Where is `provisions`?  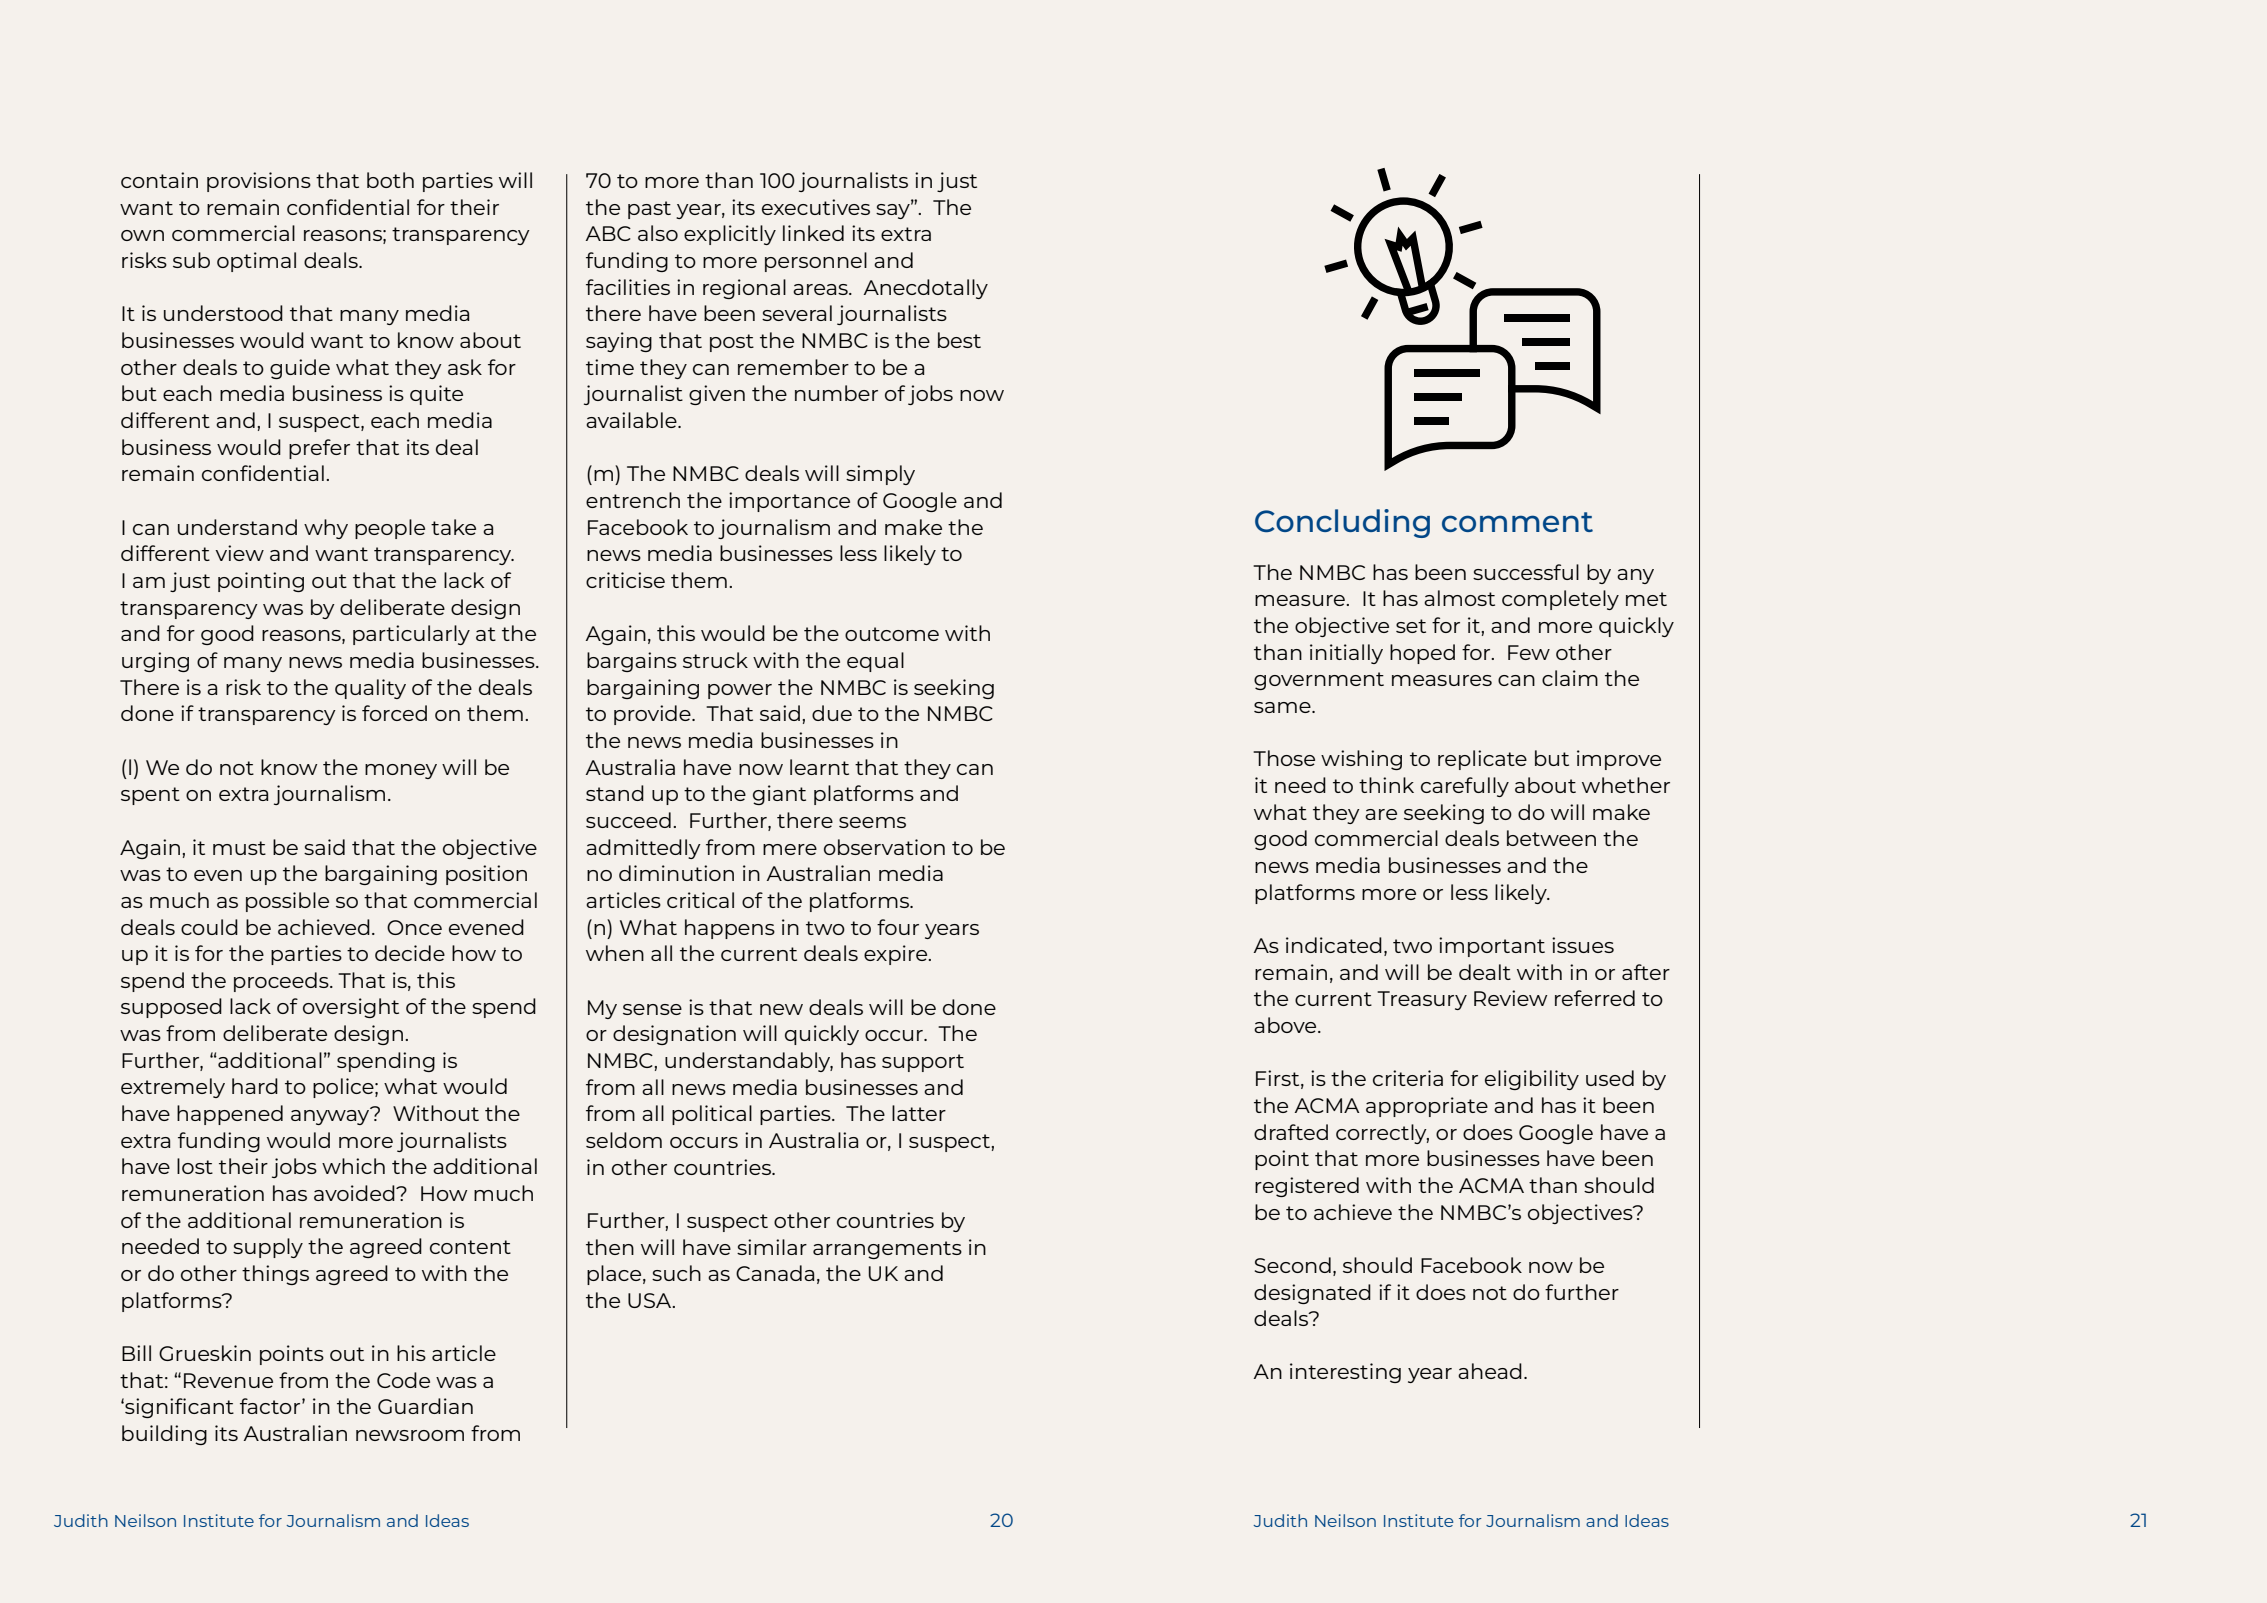 provisions is located at coordinates (259, 182).
